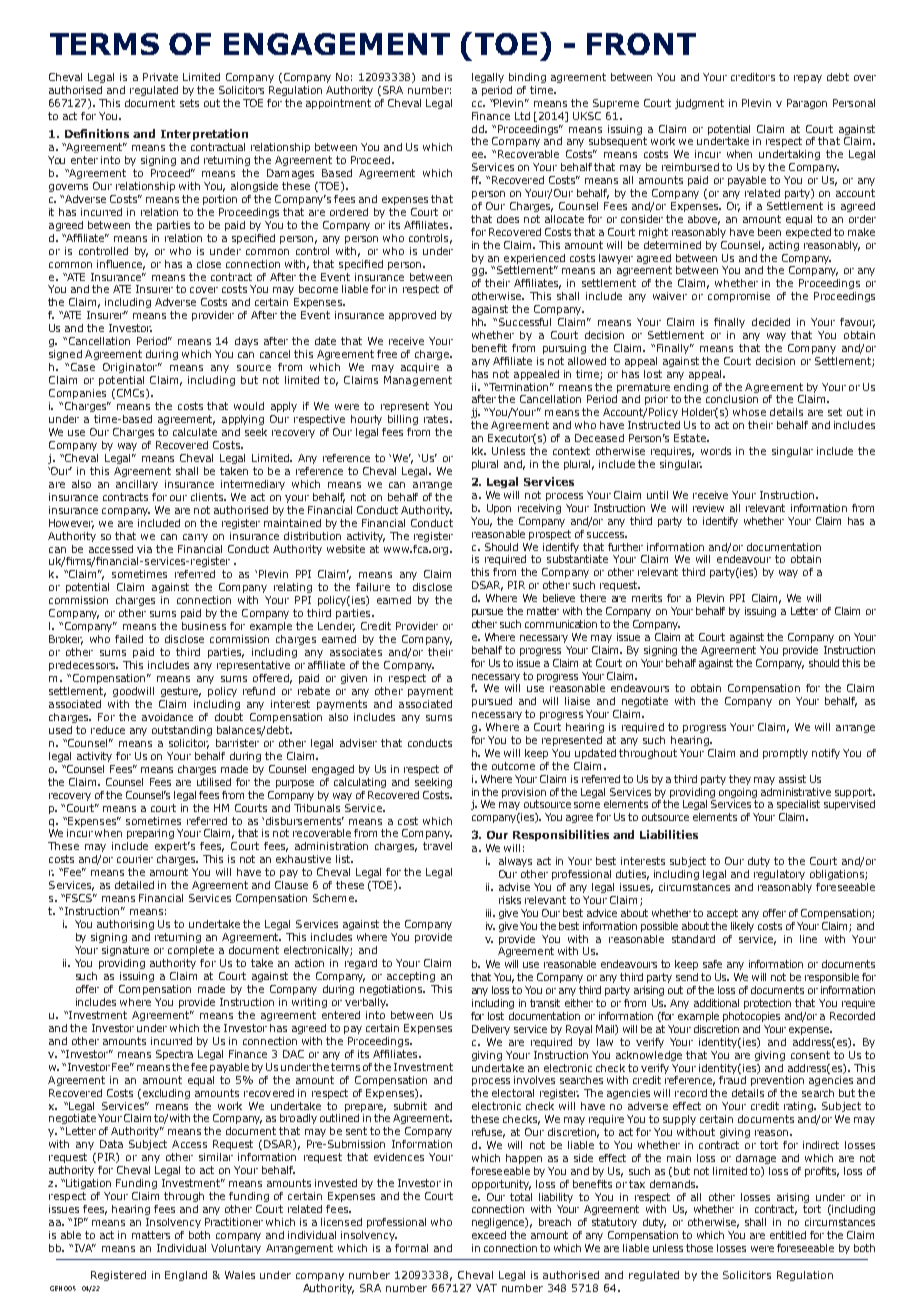 Image resolution: width=924 pixels, height=1308 pixels. Describe the element at coordinates (129, 639) in the document. I see `failed` at that location.
